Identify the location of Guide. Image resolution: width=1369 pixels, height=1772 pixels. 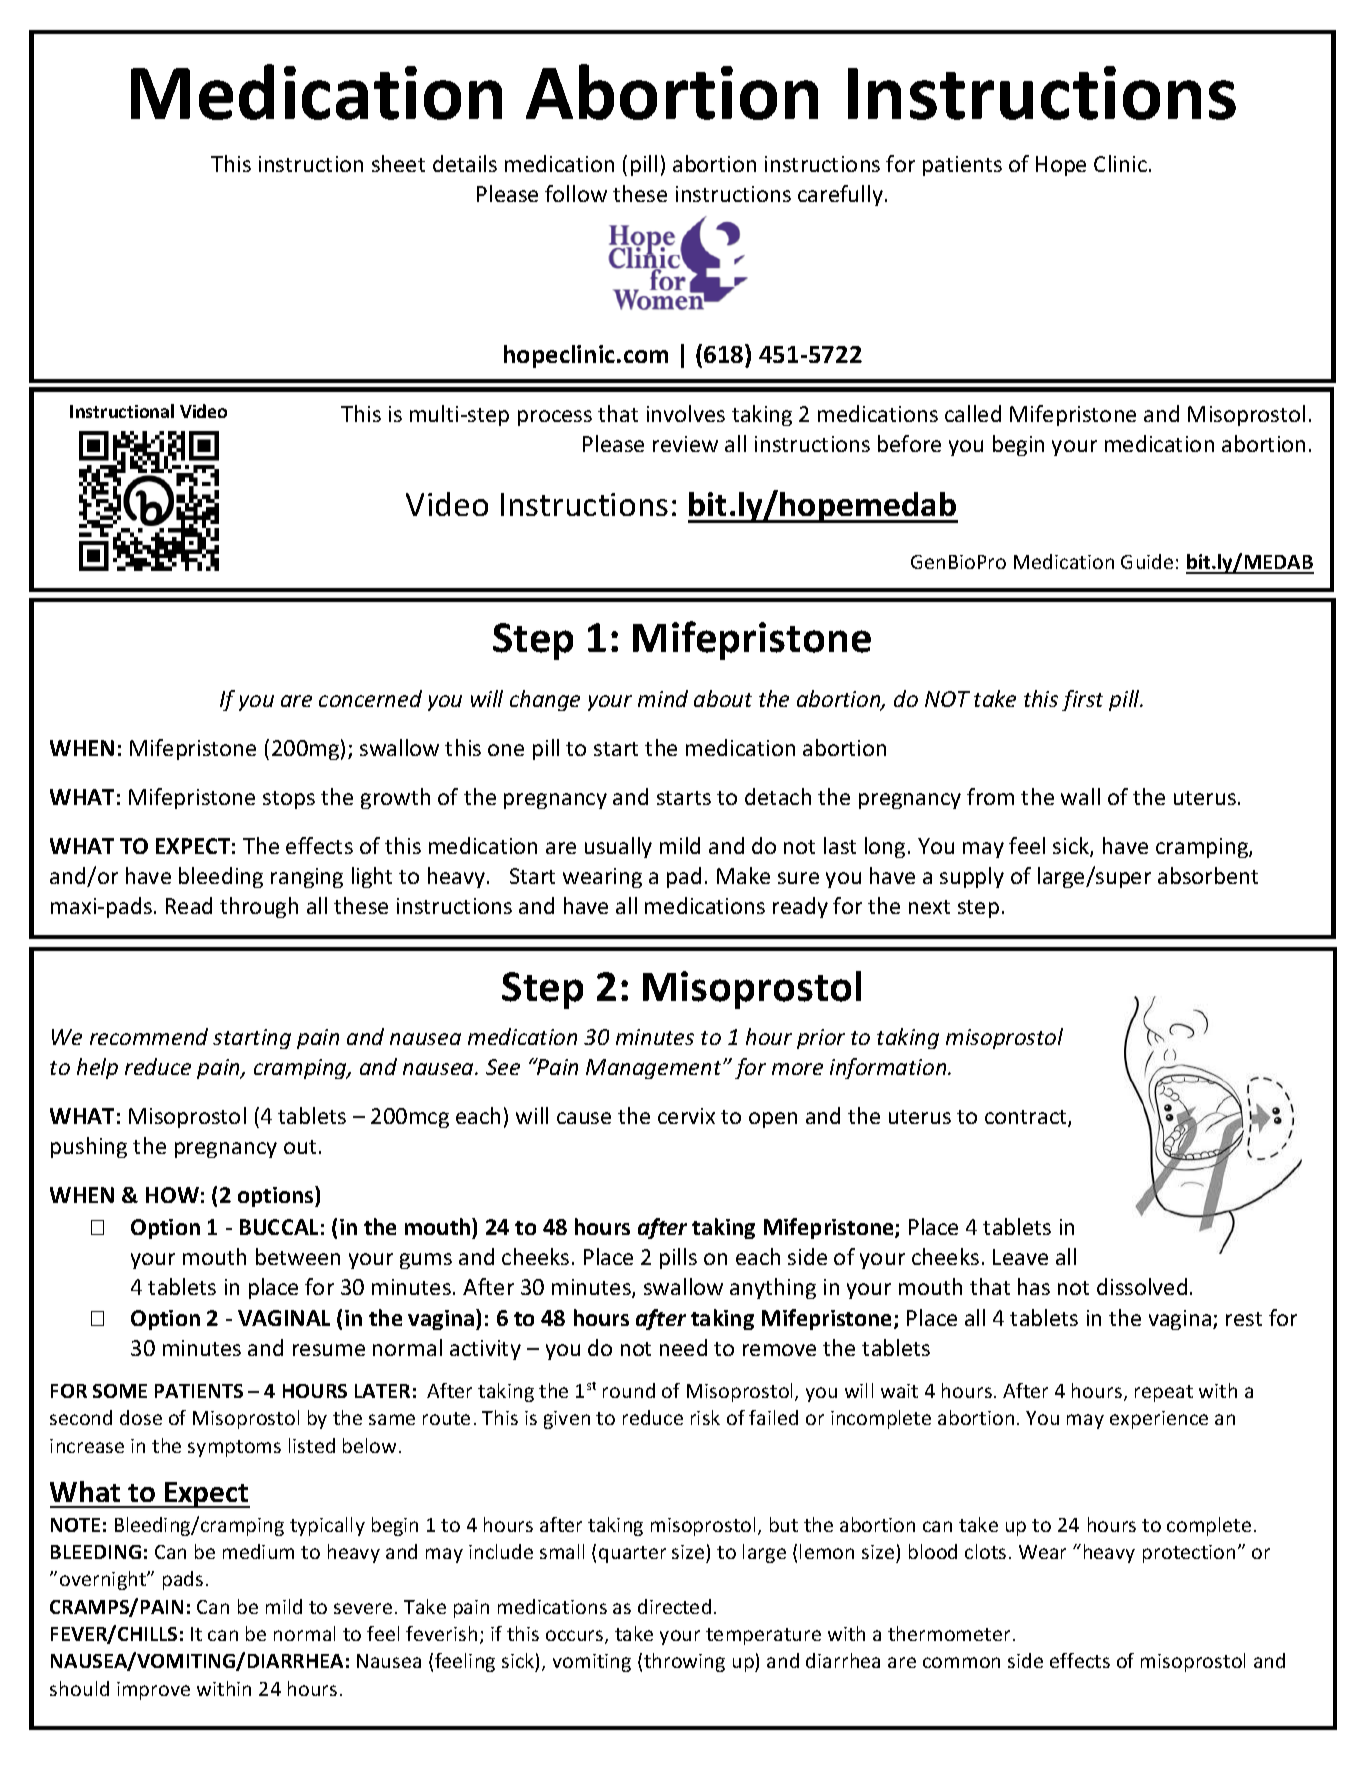
(1147, 561).
